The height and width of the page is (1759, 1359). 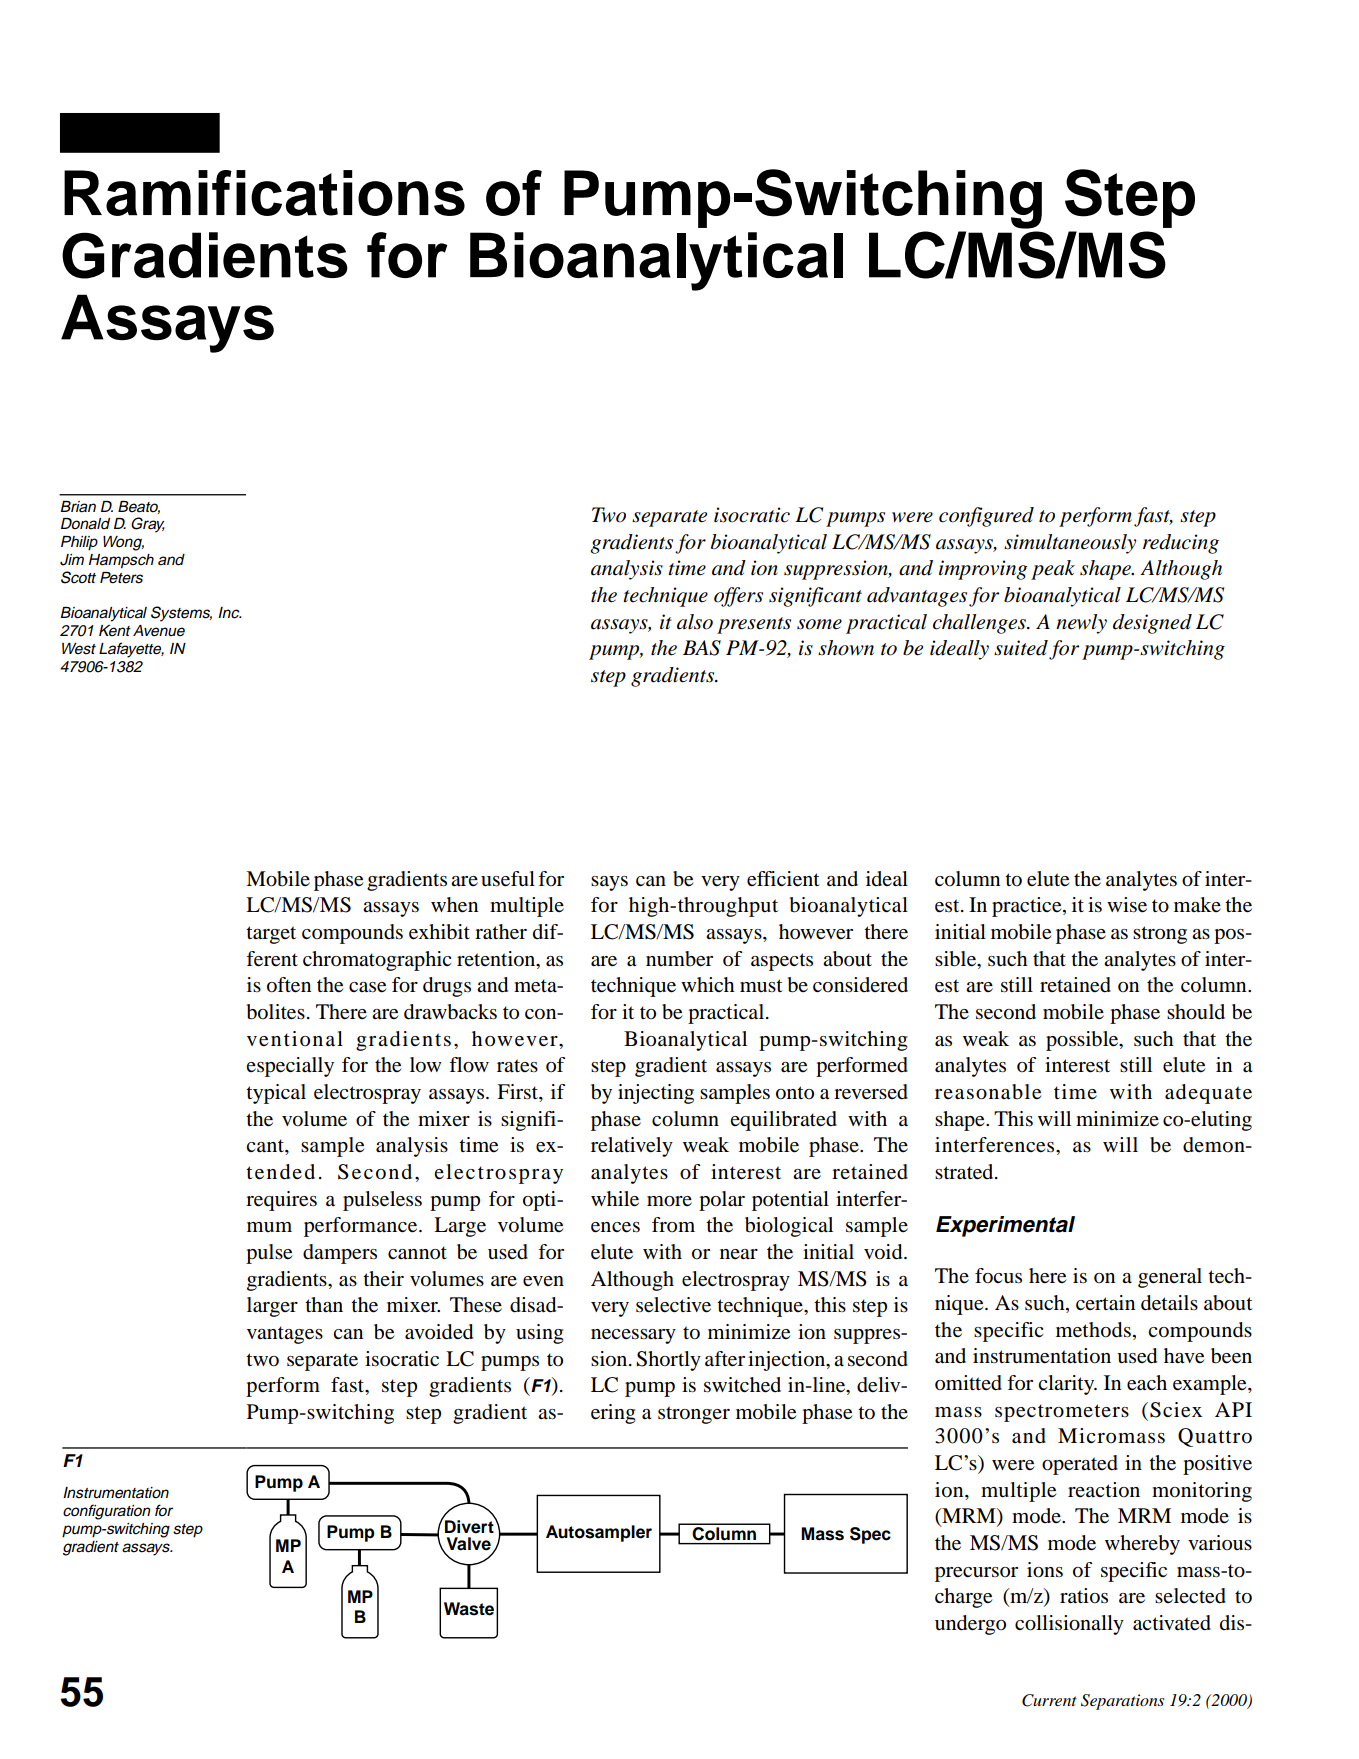 What do you see at coordinates (970, 1625) in the page?
I see `undergo` at bounding box center [970, 1625].
